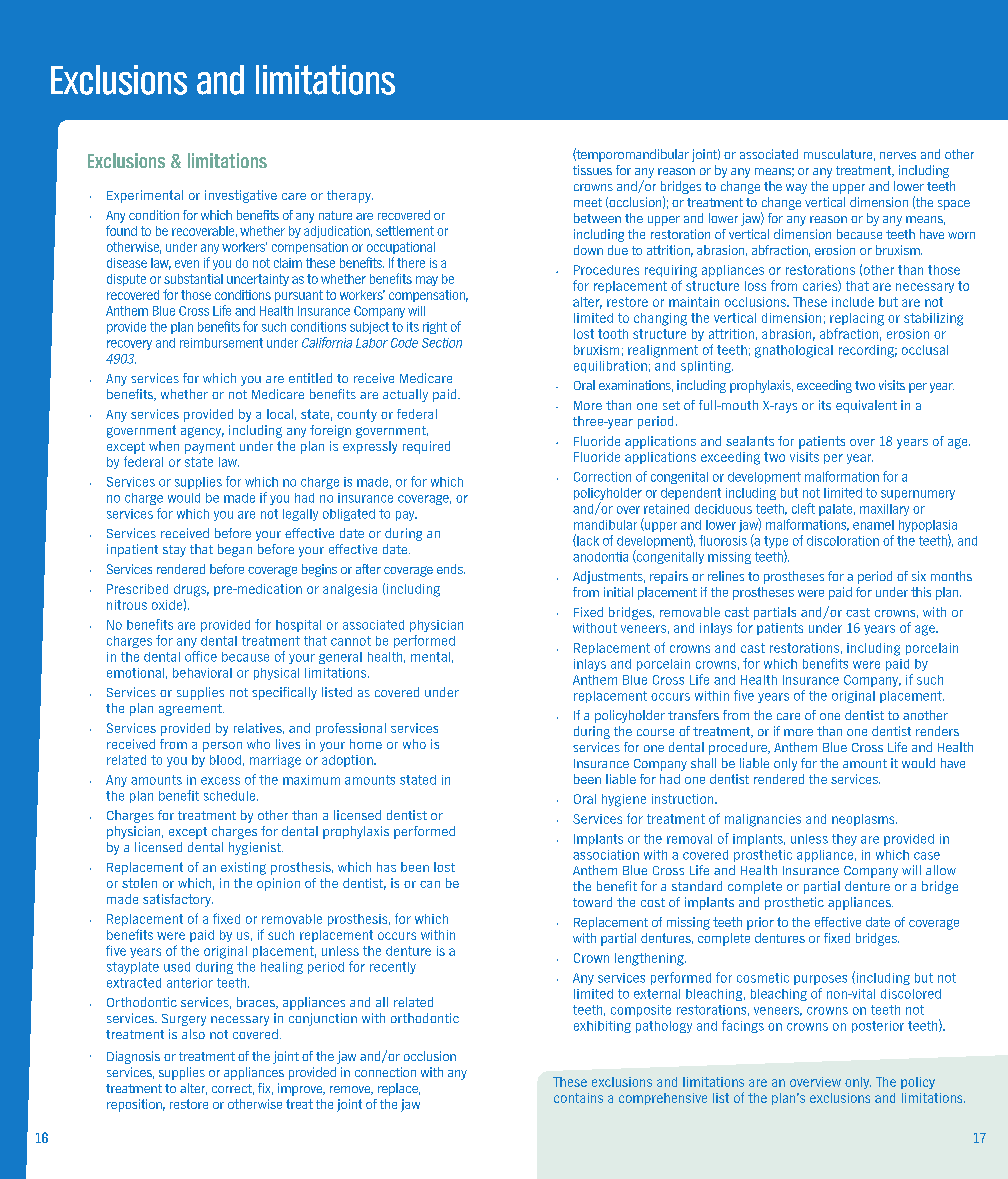  Describe the element at coordinates (624, 800) in the document. I see `hygiene` at that location.
